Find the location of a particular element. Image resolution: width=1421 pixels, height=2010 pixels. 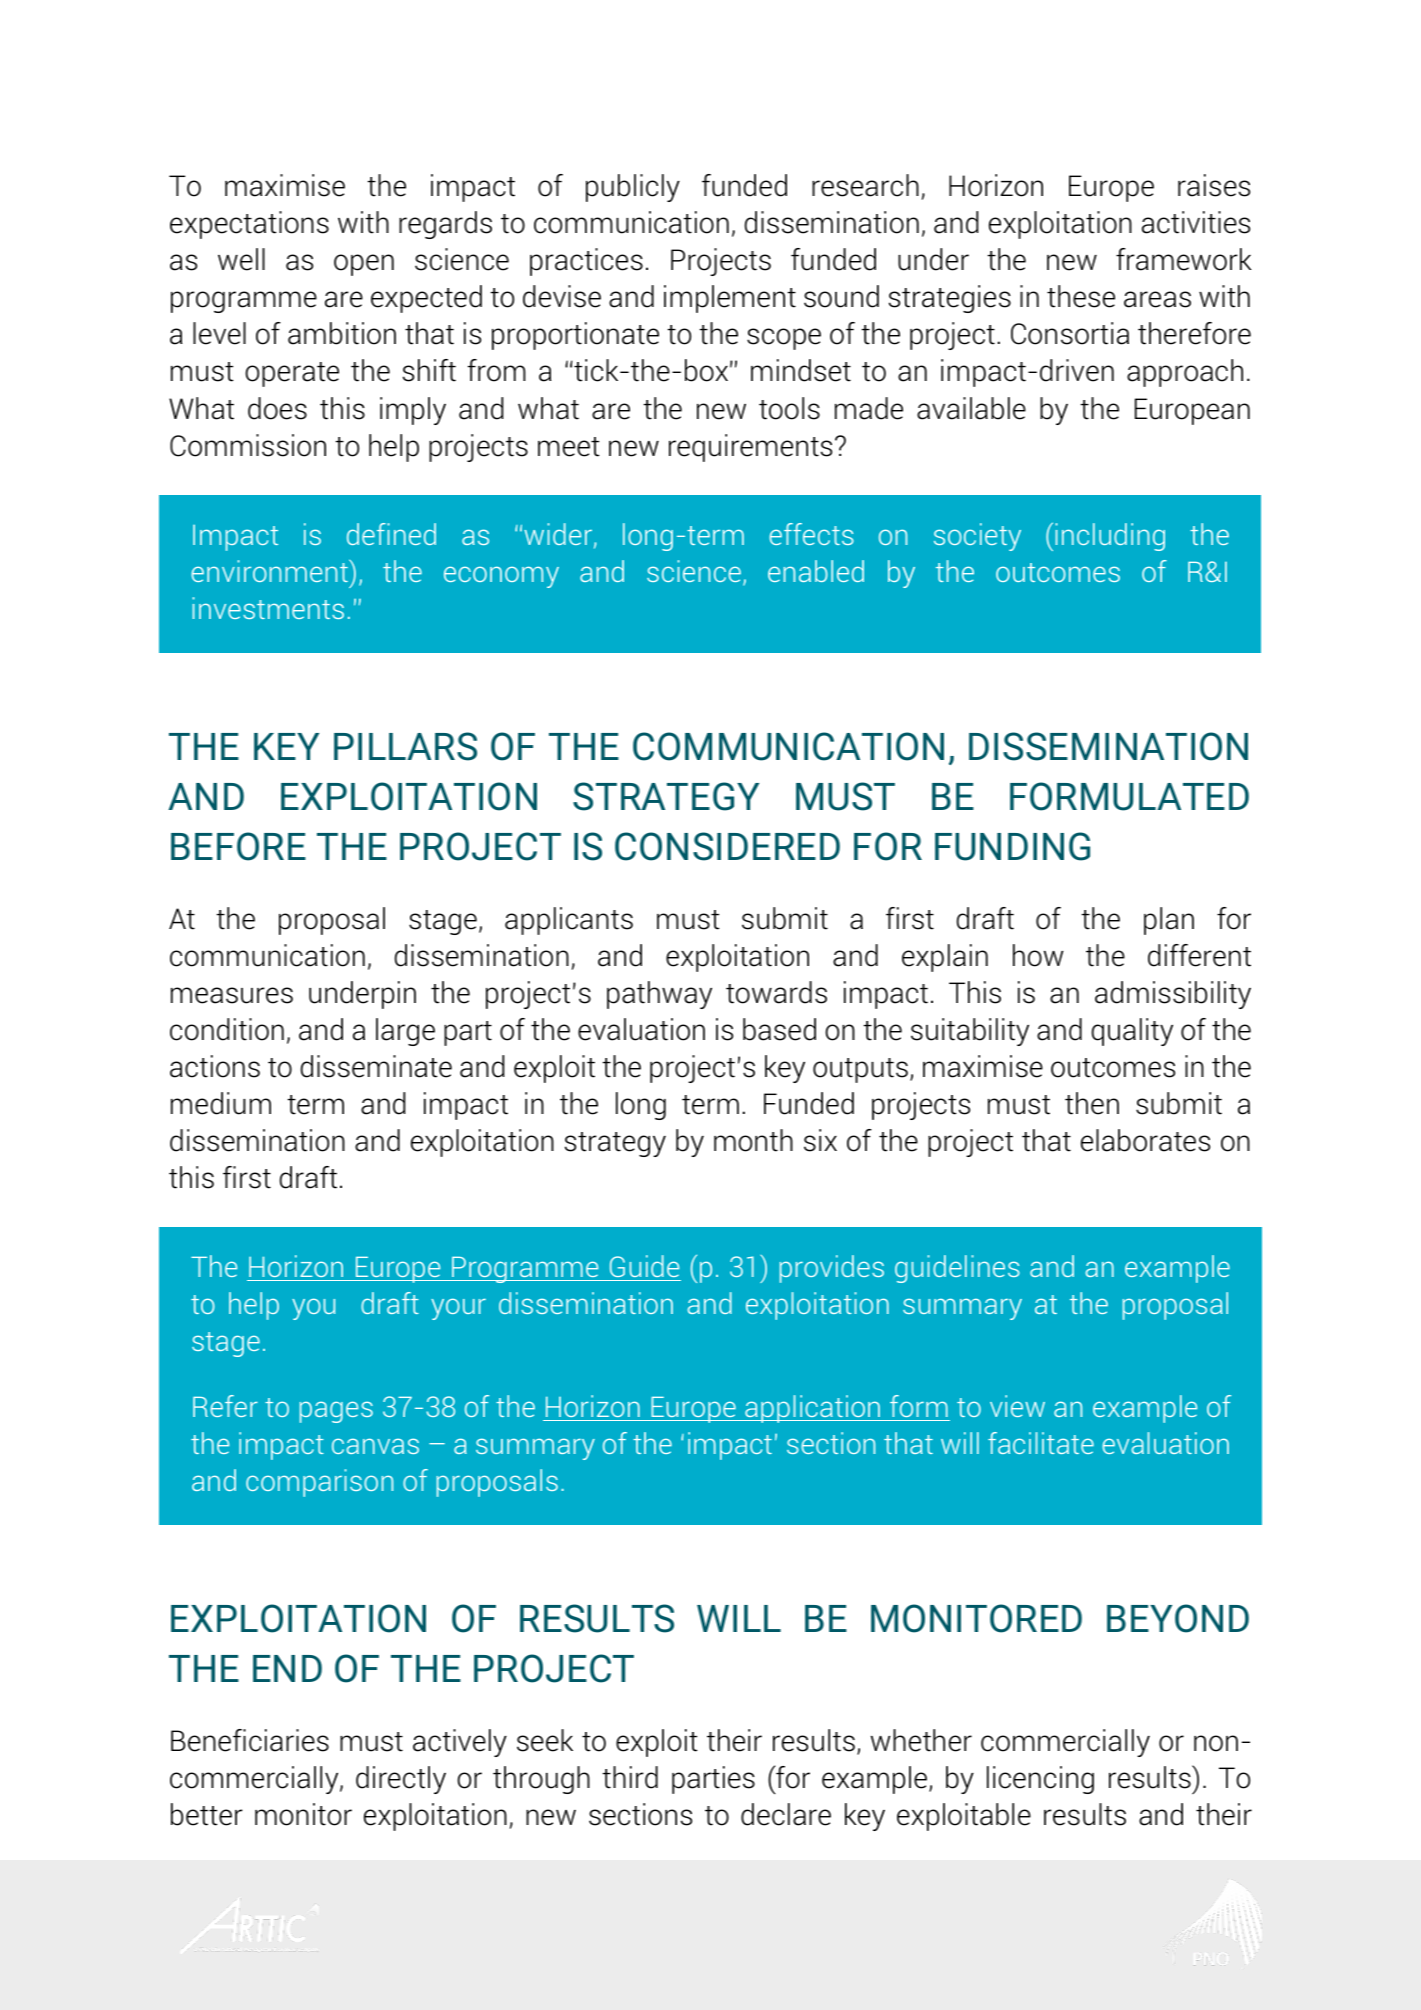

quality is located at coordinates (1132, 1032).
